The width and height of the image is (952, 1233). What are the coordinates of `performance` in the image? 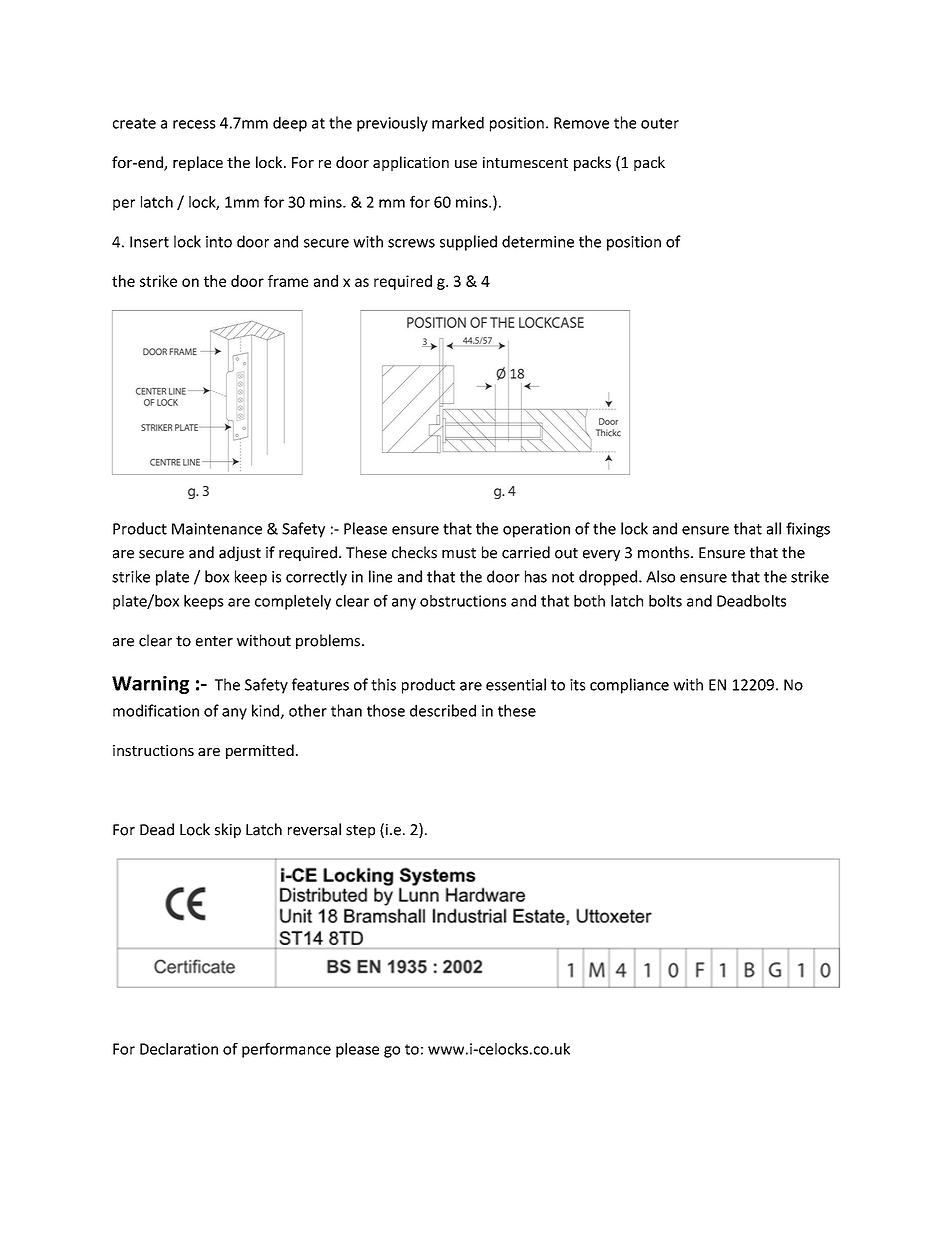 It's located at (286, 1050).
